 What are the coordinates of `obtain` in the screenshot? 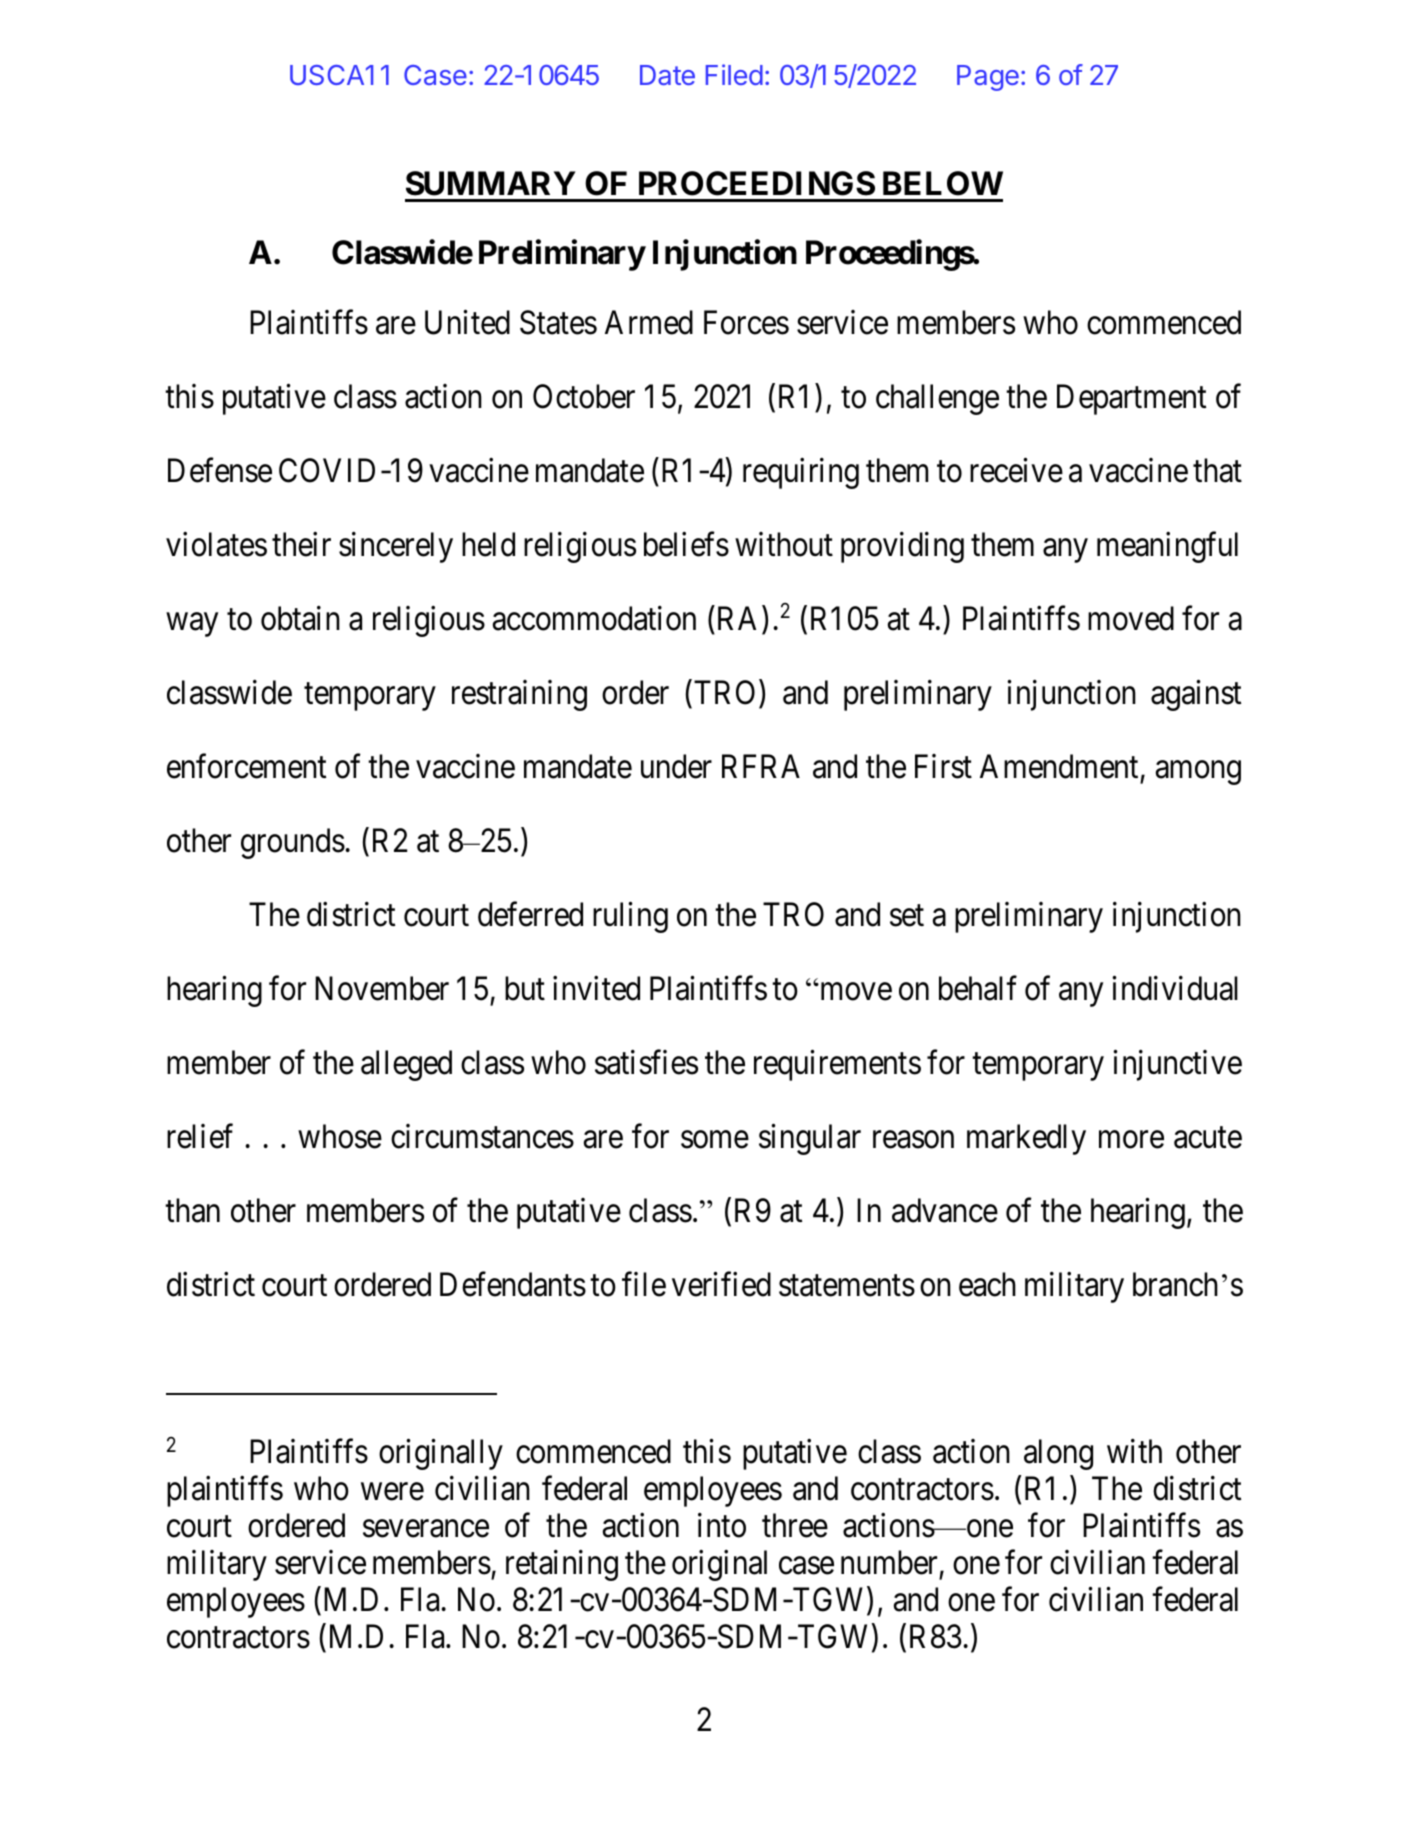 It's located at (300, 618).
